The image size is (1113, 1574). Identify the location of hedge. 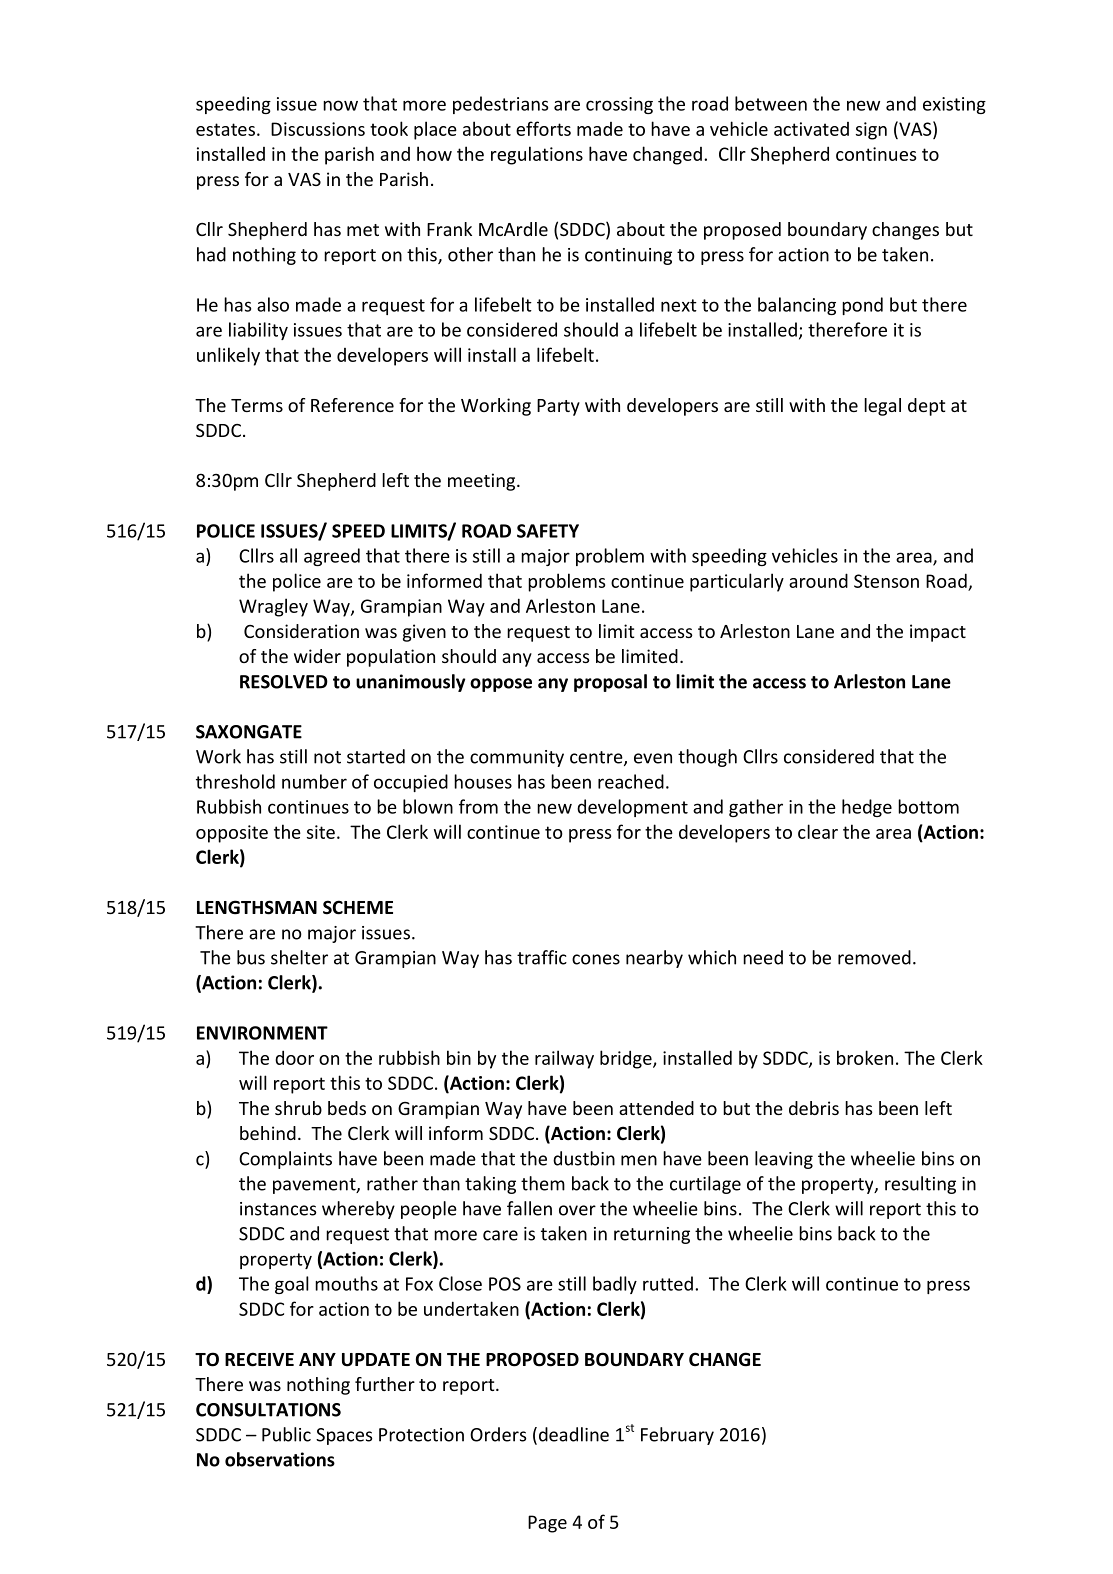
(867, 808).
